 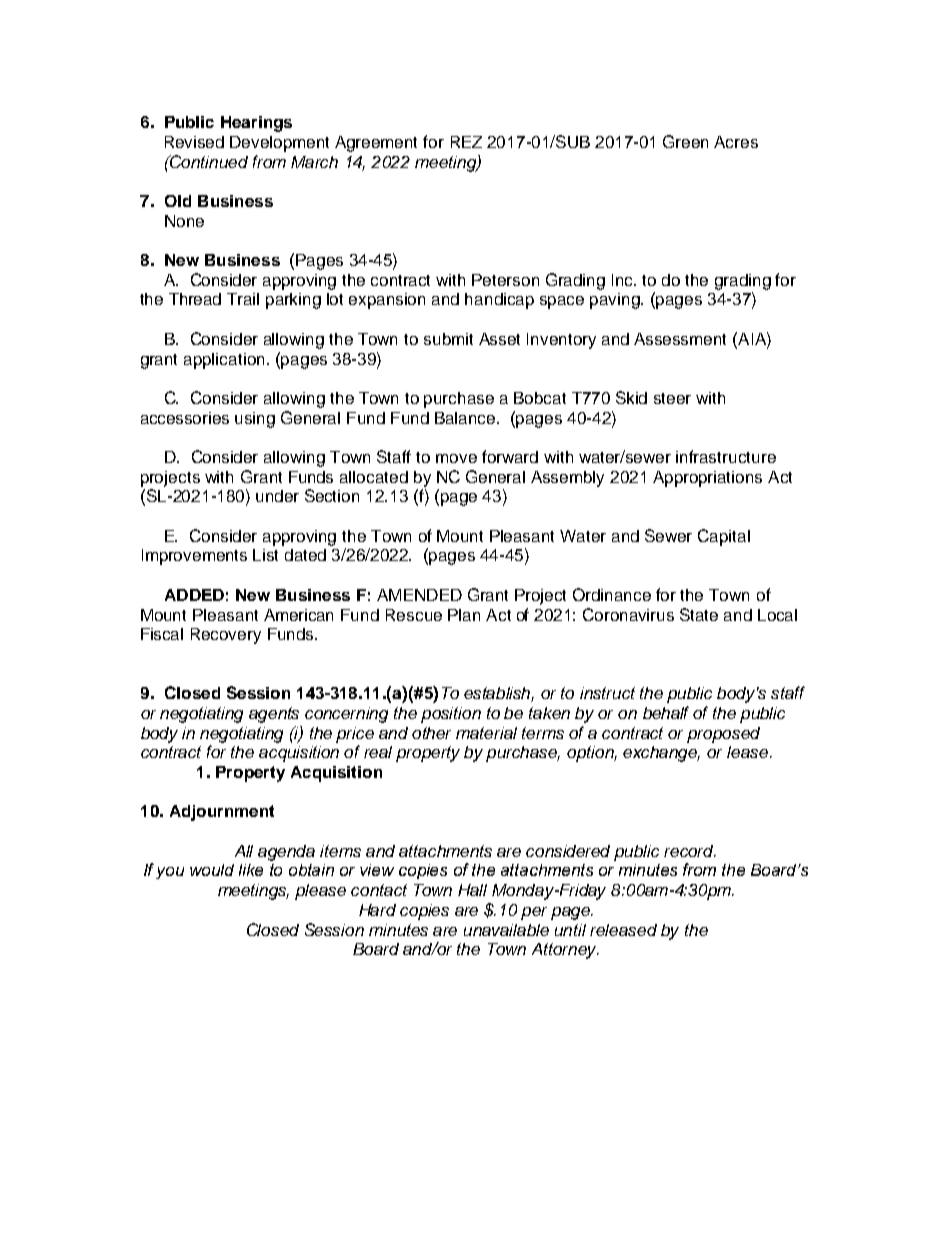 I want to click on like, so click(x=251, y=870).
